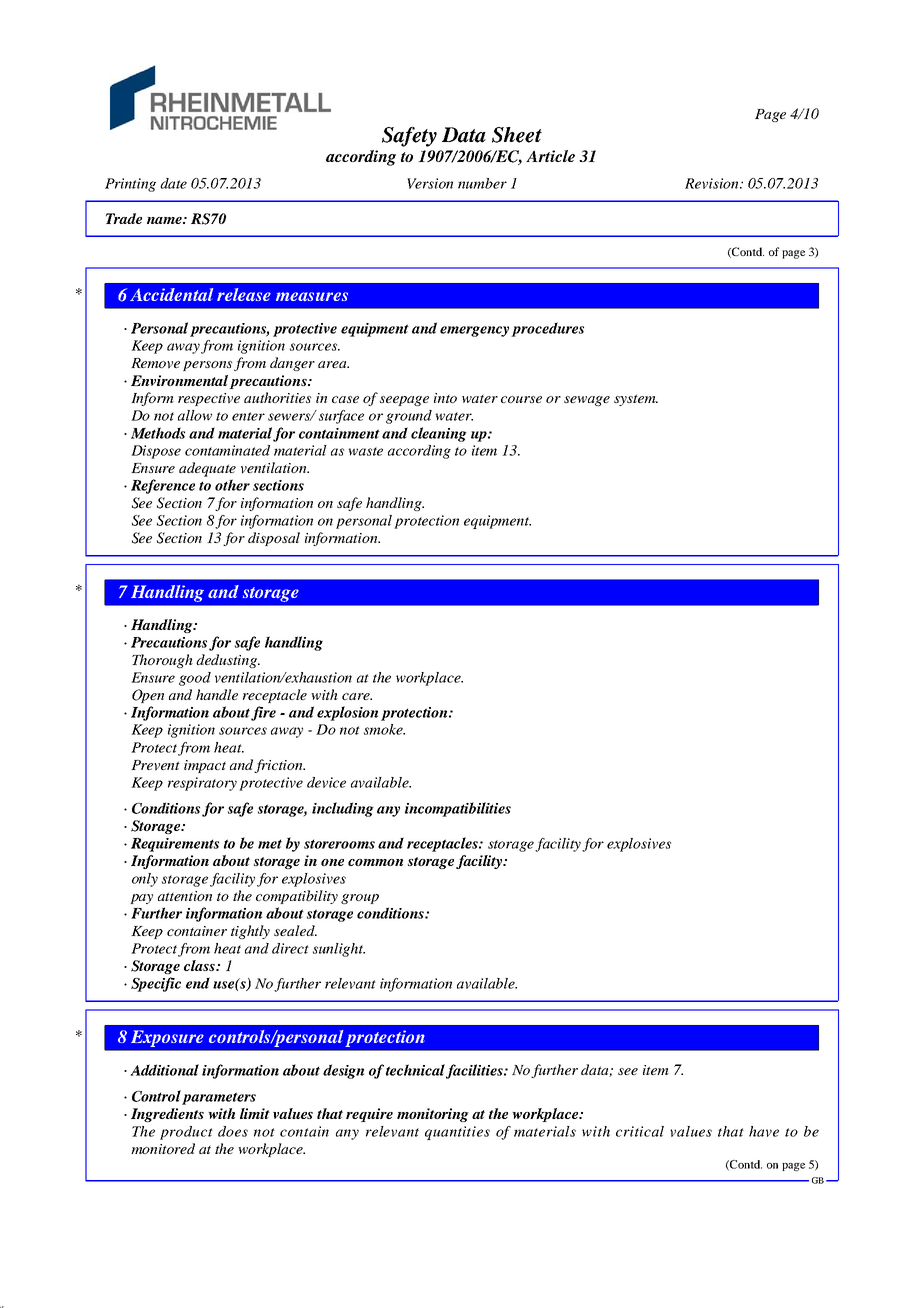 This screenshot has width=924, height=1308. What do you see at coordinates (433, 1115) in the screenshot?
I see `monitoring` at bounding box center [433, 1115].
